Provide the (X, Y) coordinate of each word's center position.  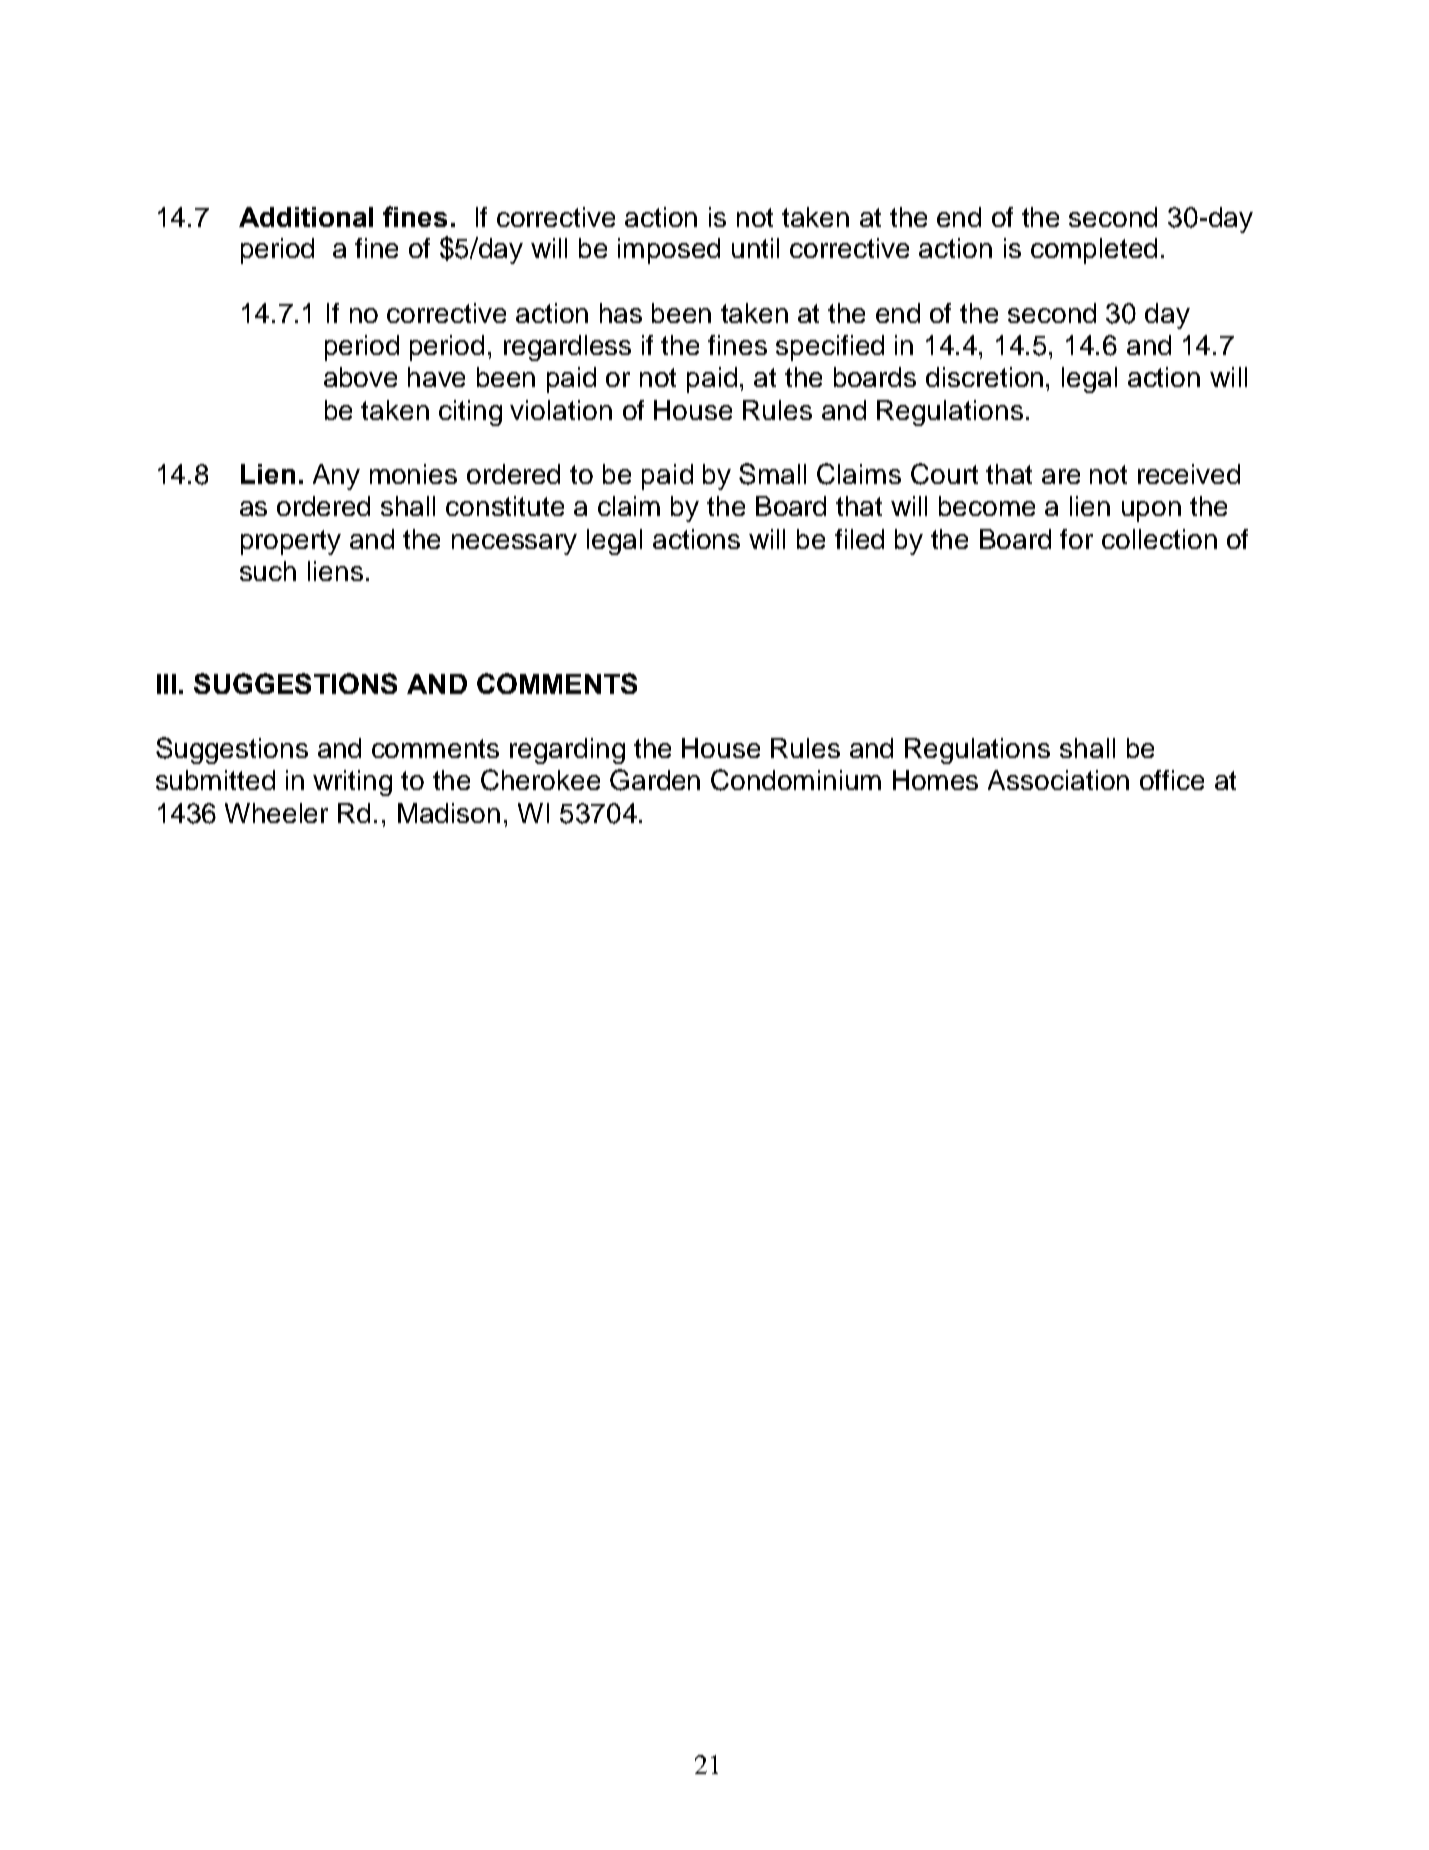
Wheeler (276, 813)
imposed (669, 251)
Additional (306, 217)
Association (1058, 780)
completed (1094, 251)
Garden (655, 780)
